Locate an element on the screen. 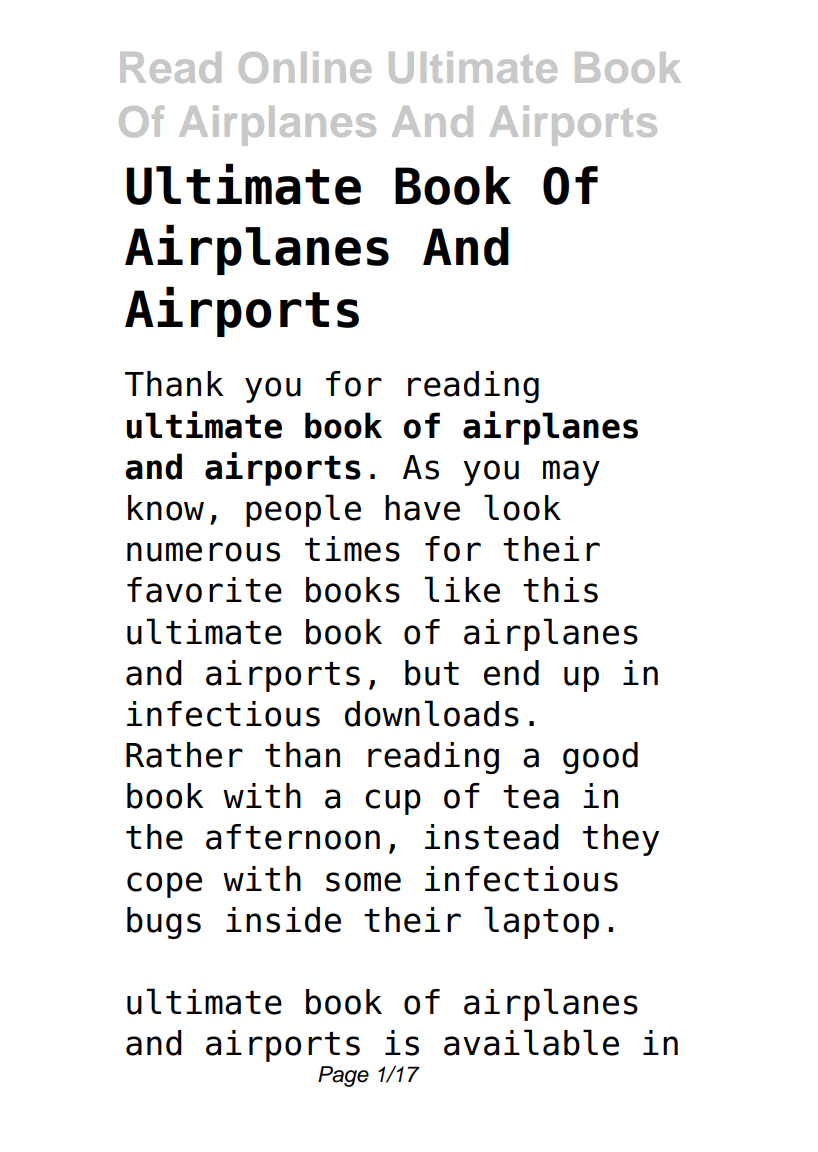 Image resolution: width=818 pixels, height=1152 pixels. look is located at coordinates (522, 507).
